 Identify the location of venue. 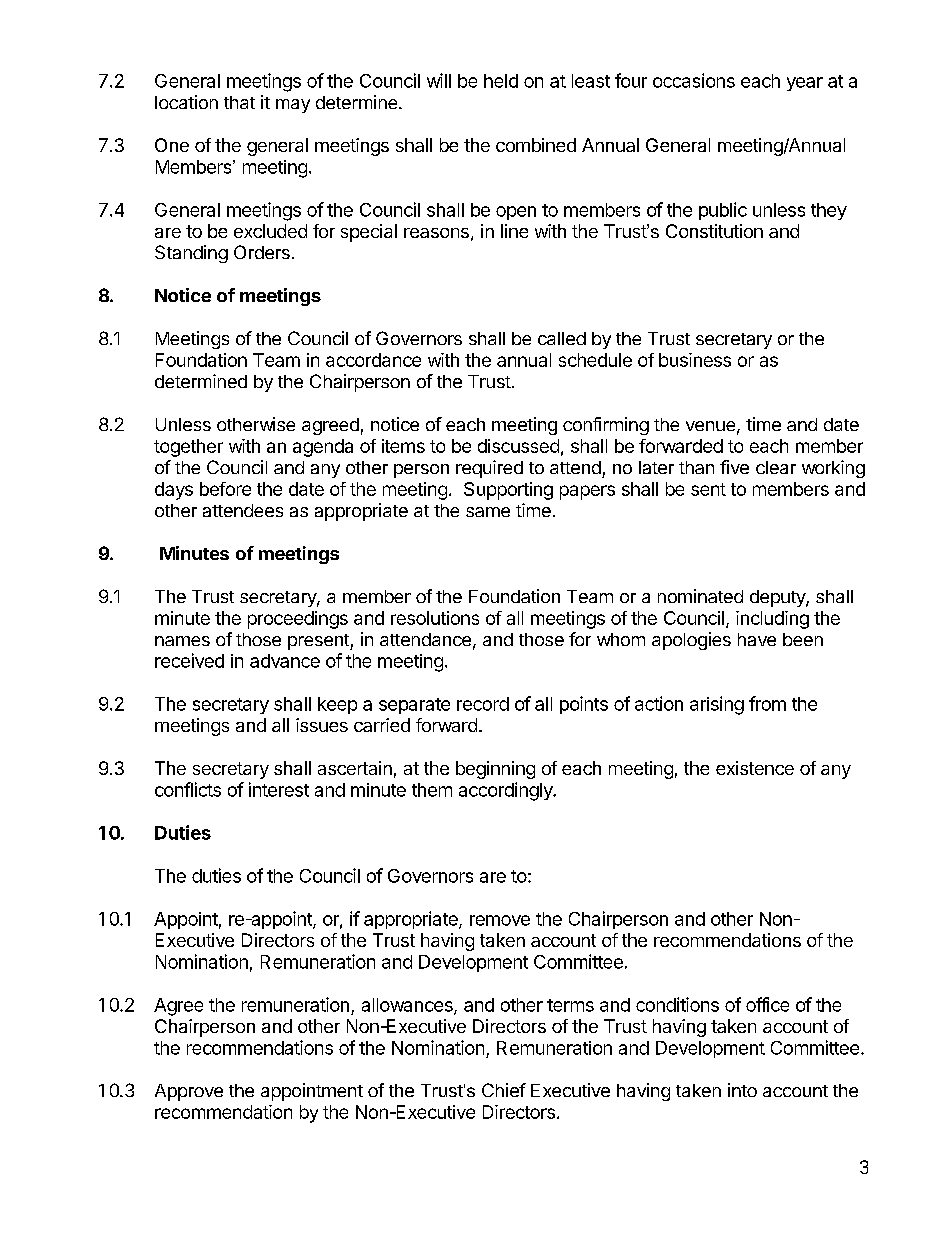
(710, 426).
